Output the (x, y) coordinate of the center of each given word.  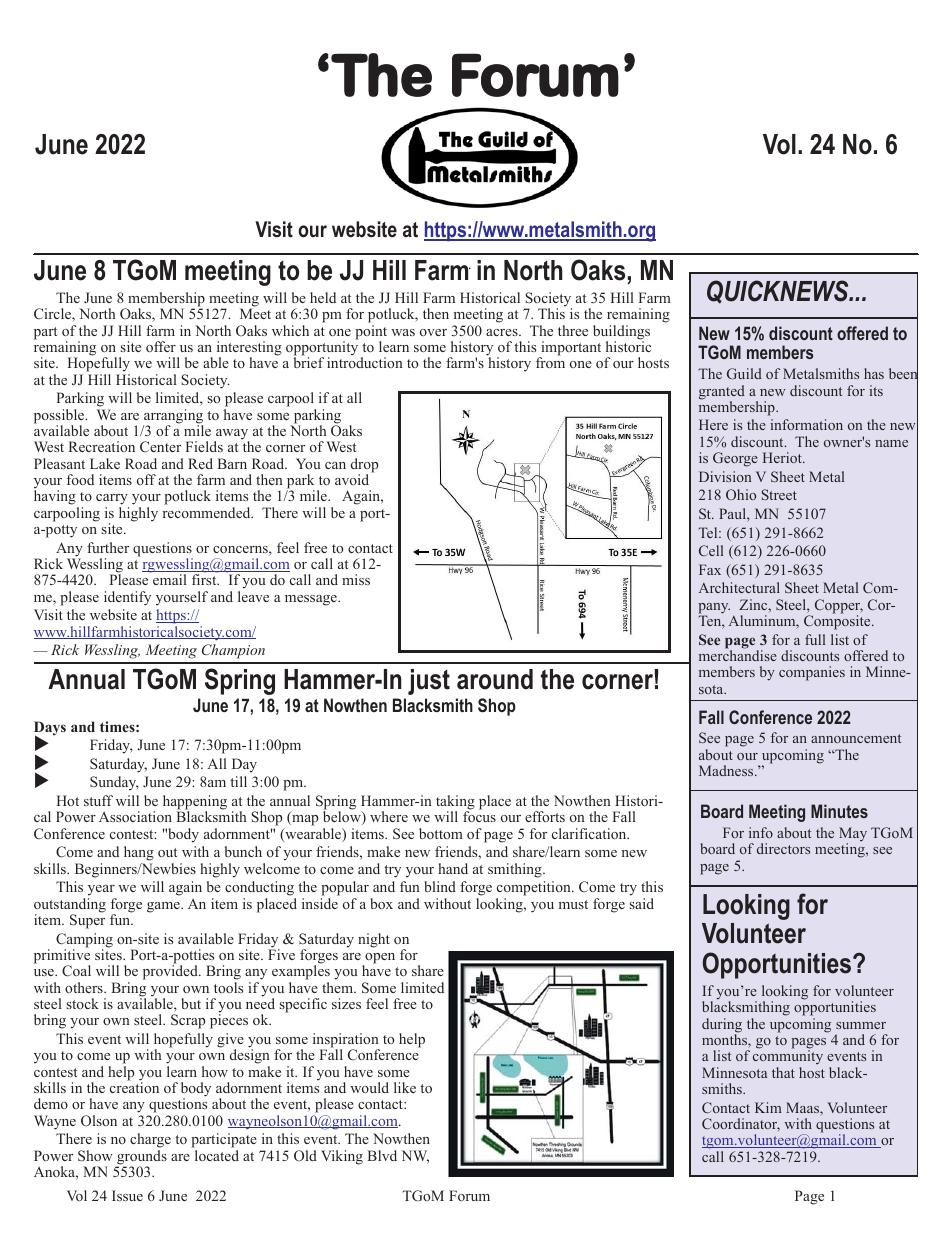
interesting (249, 349)
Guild (744, 373)
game (164, 907)
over (433, 332)
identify (127, 598)
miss (356, 579)
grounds (141, 1158)
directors (783, 848)
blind (440, 886)
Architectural (739, 587)
